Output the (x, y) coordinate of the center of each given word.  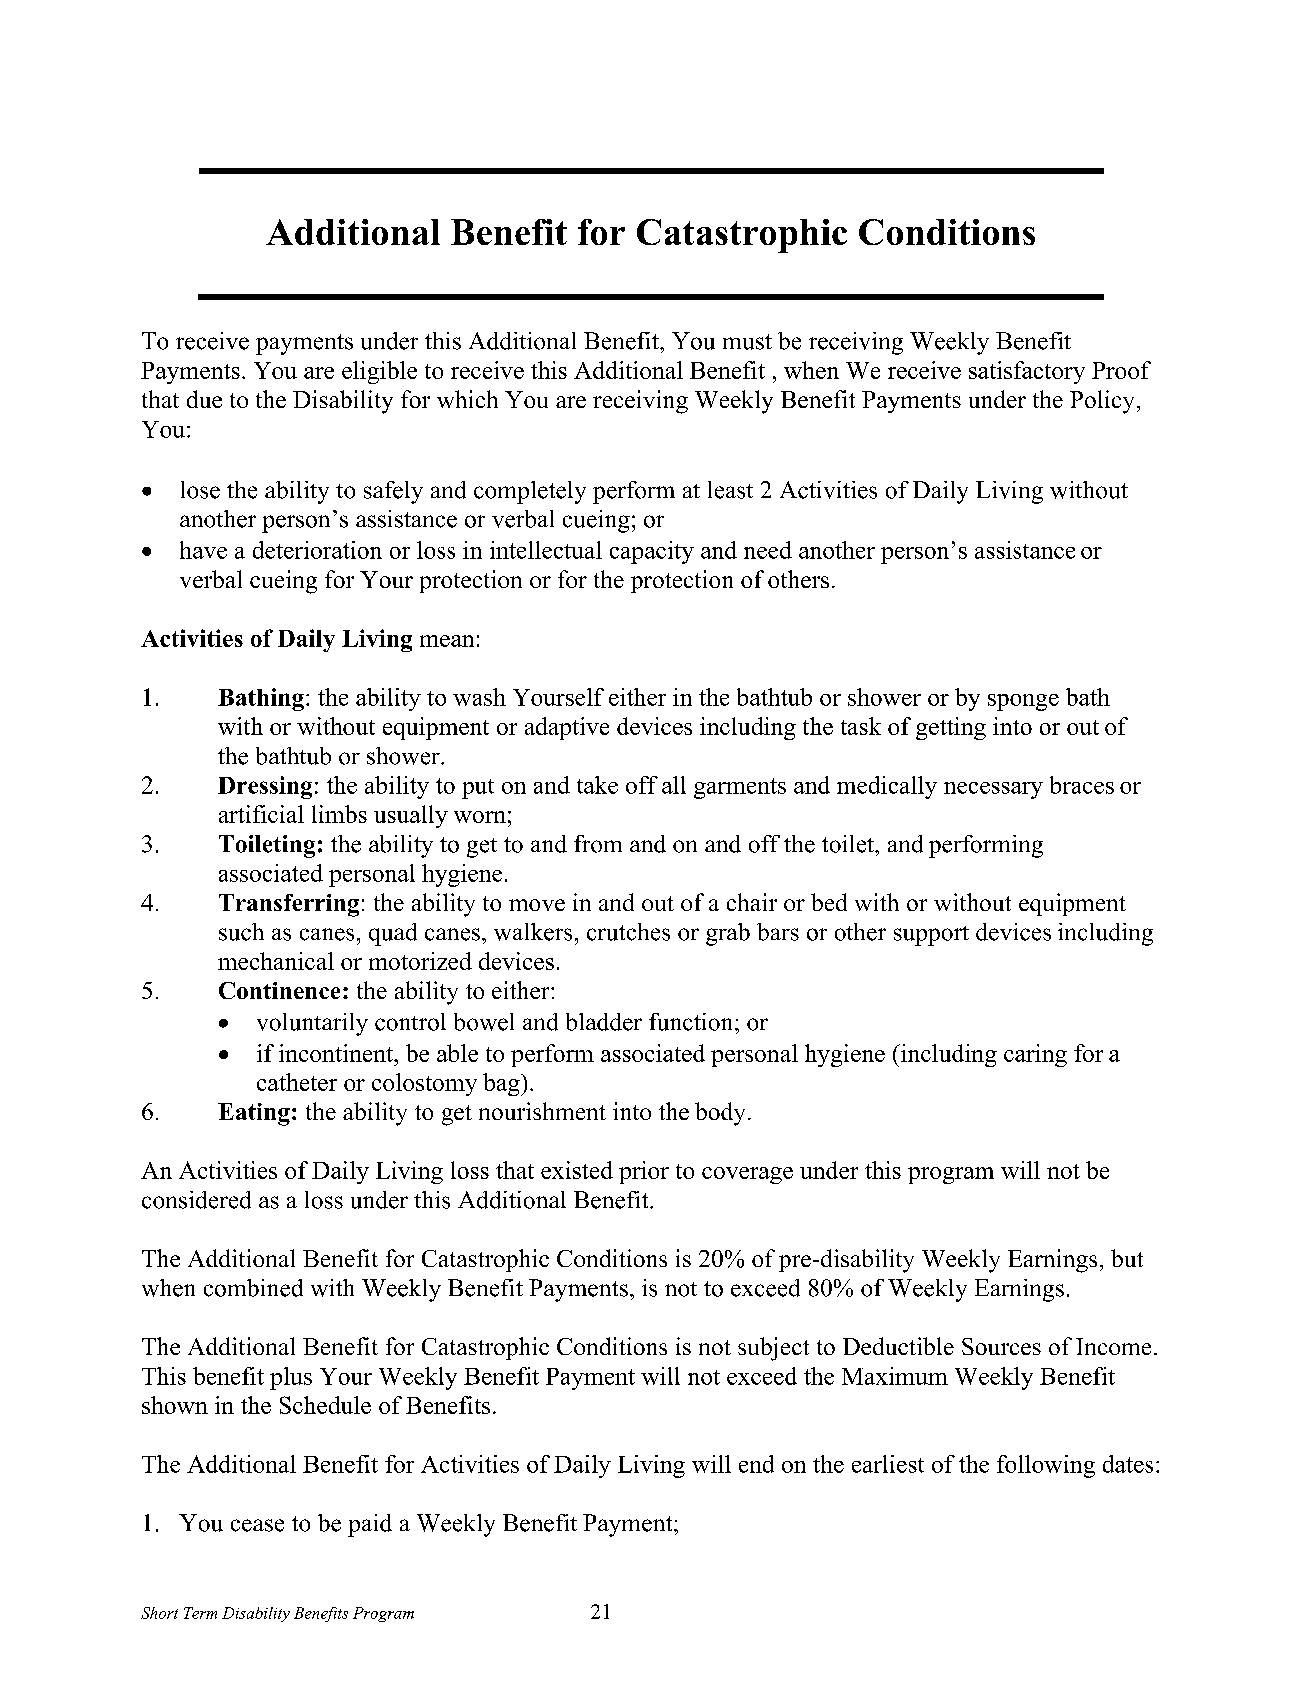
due (204, 399)
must (747, 342)
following (1046, 1466)
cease (257, 1525)
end (756, 1464)
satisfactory (1027, 372)
